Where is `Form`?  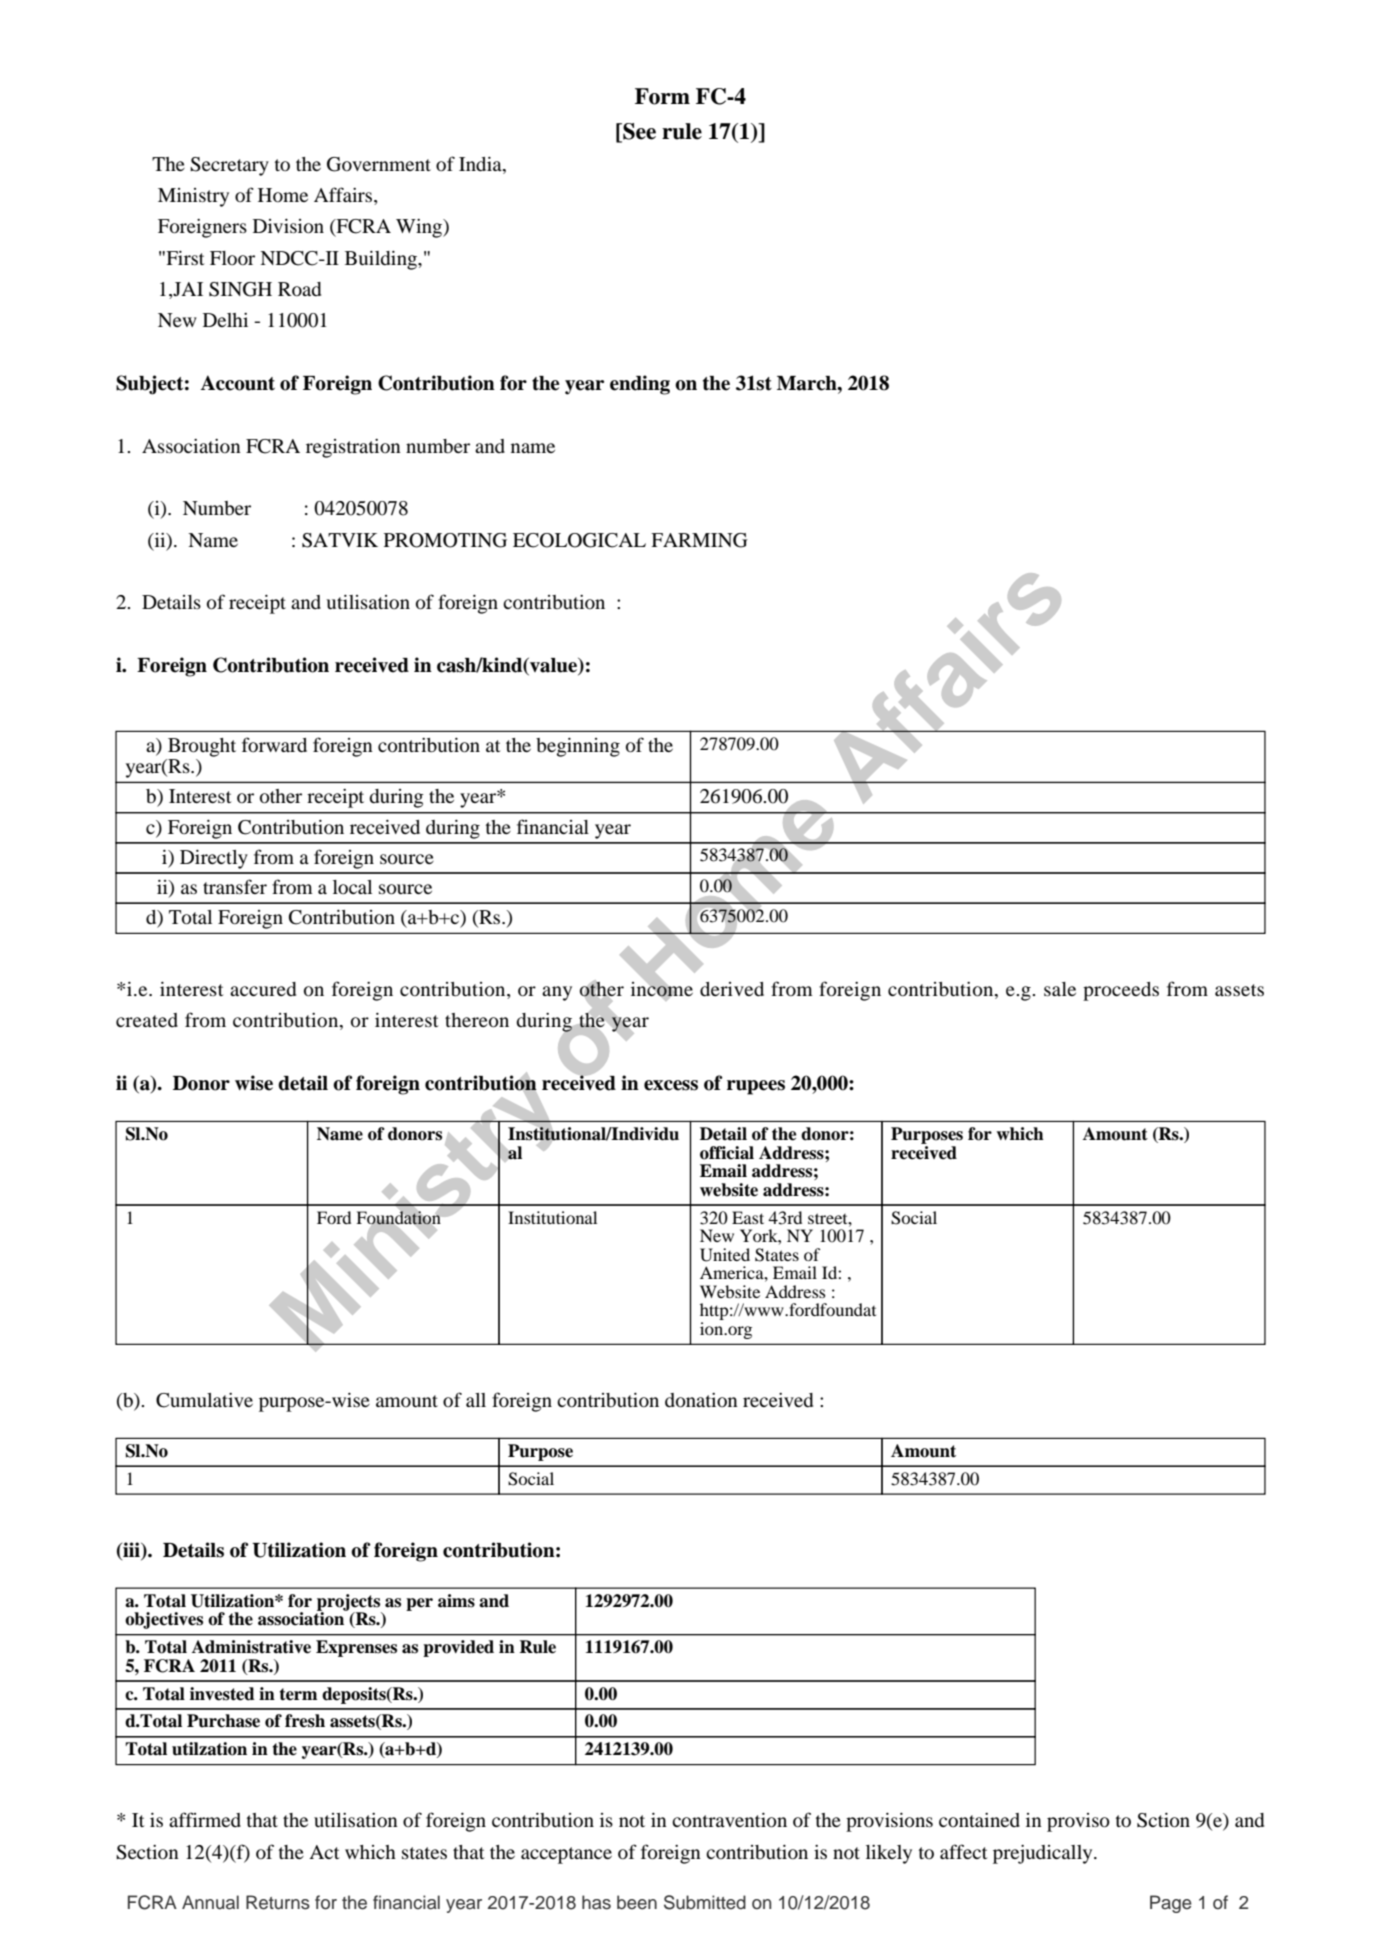
Form is located at coordinates (662, 96).
